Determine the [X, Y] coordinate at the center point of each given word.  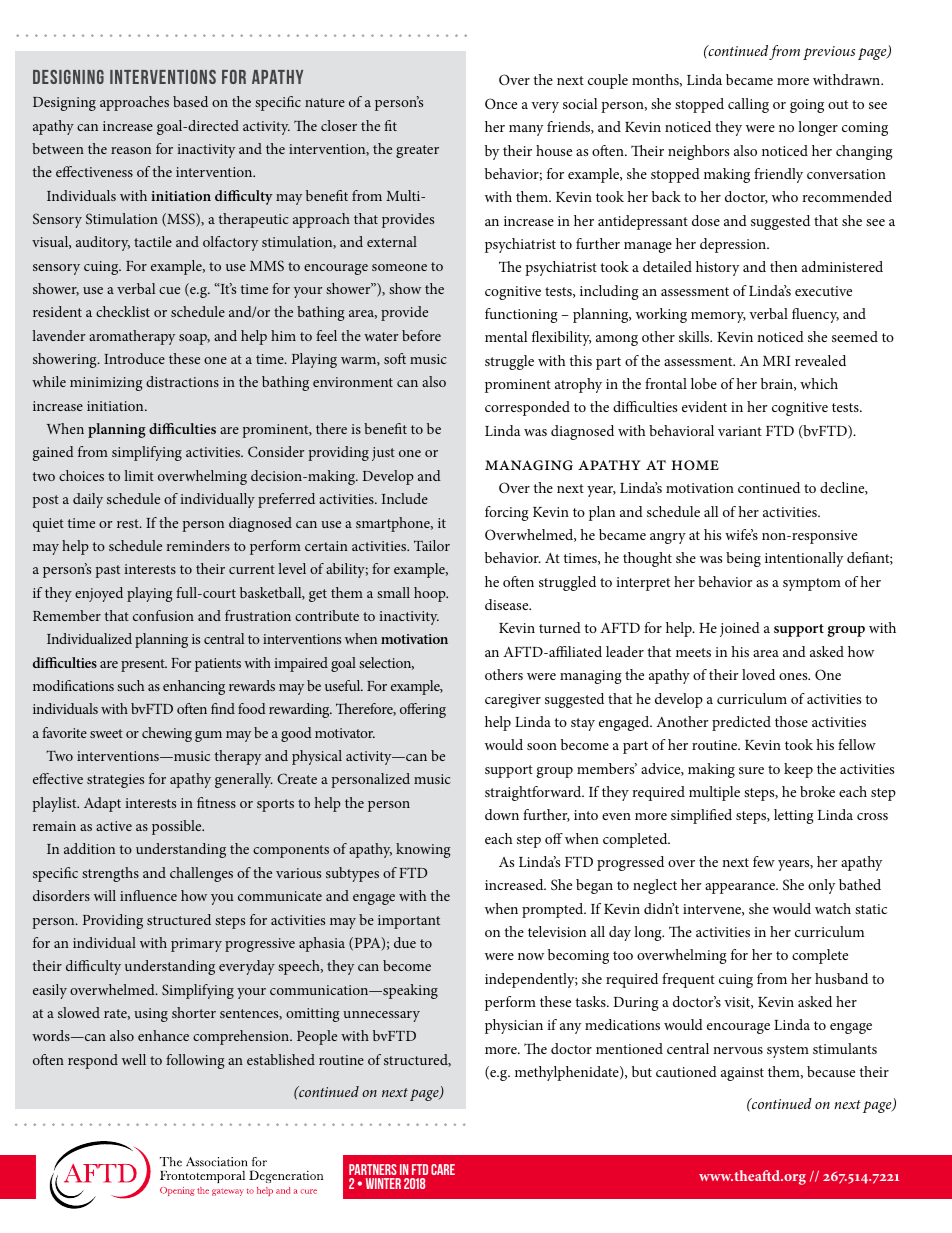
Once [501, 103]
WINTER [383, 1183]
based [190, 101]
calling [748, 105]
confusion [163, 615]
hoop [431, 594]
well [134, 1059]
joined [740, 629]
